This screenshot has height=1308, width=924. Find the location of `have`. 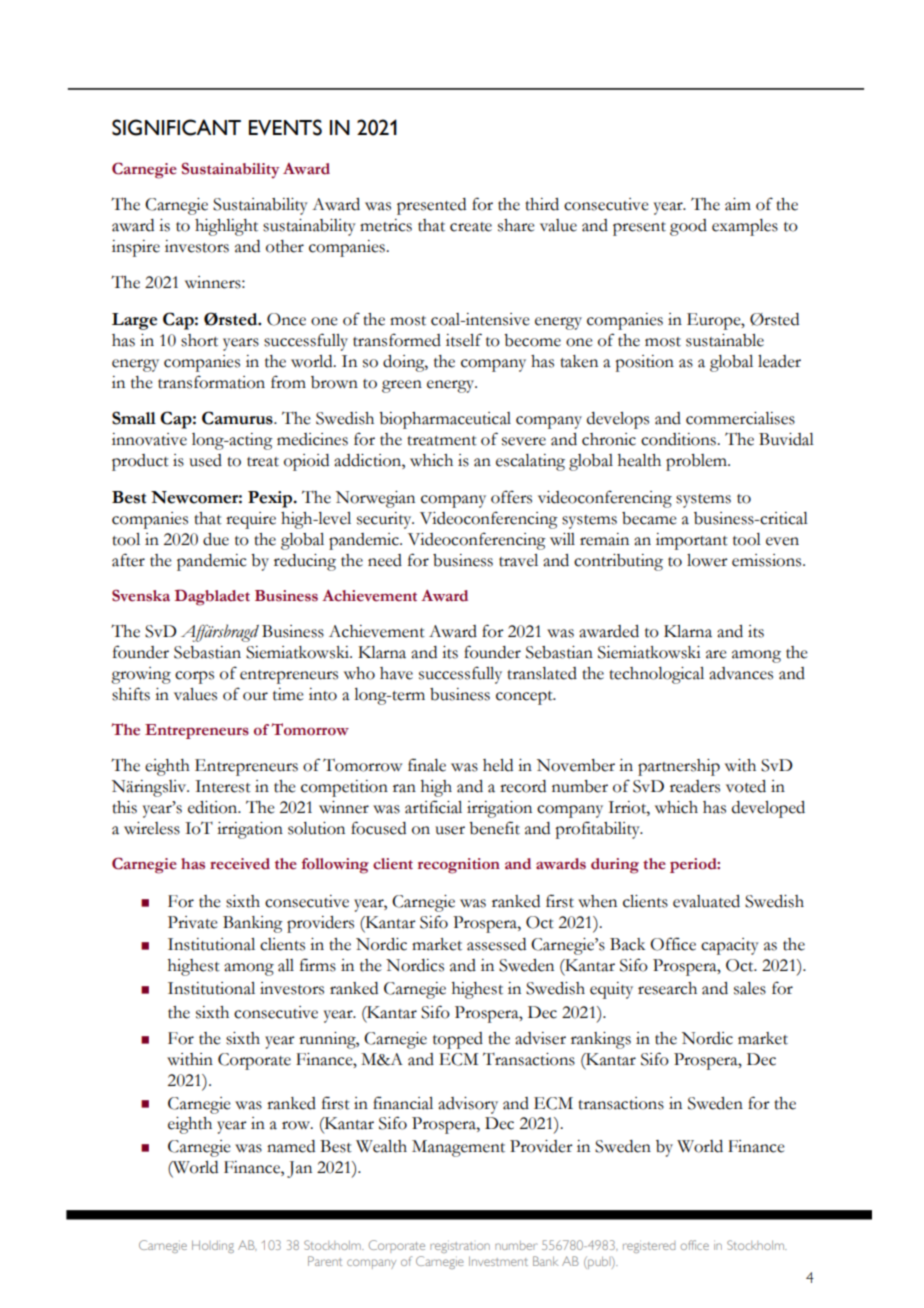

have is located at coordinates (396, 673).
